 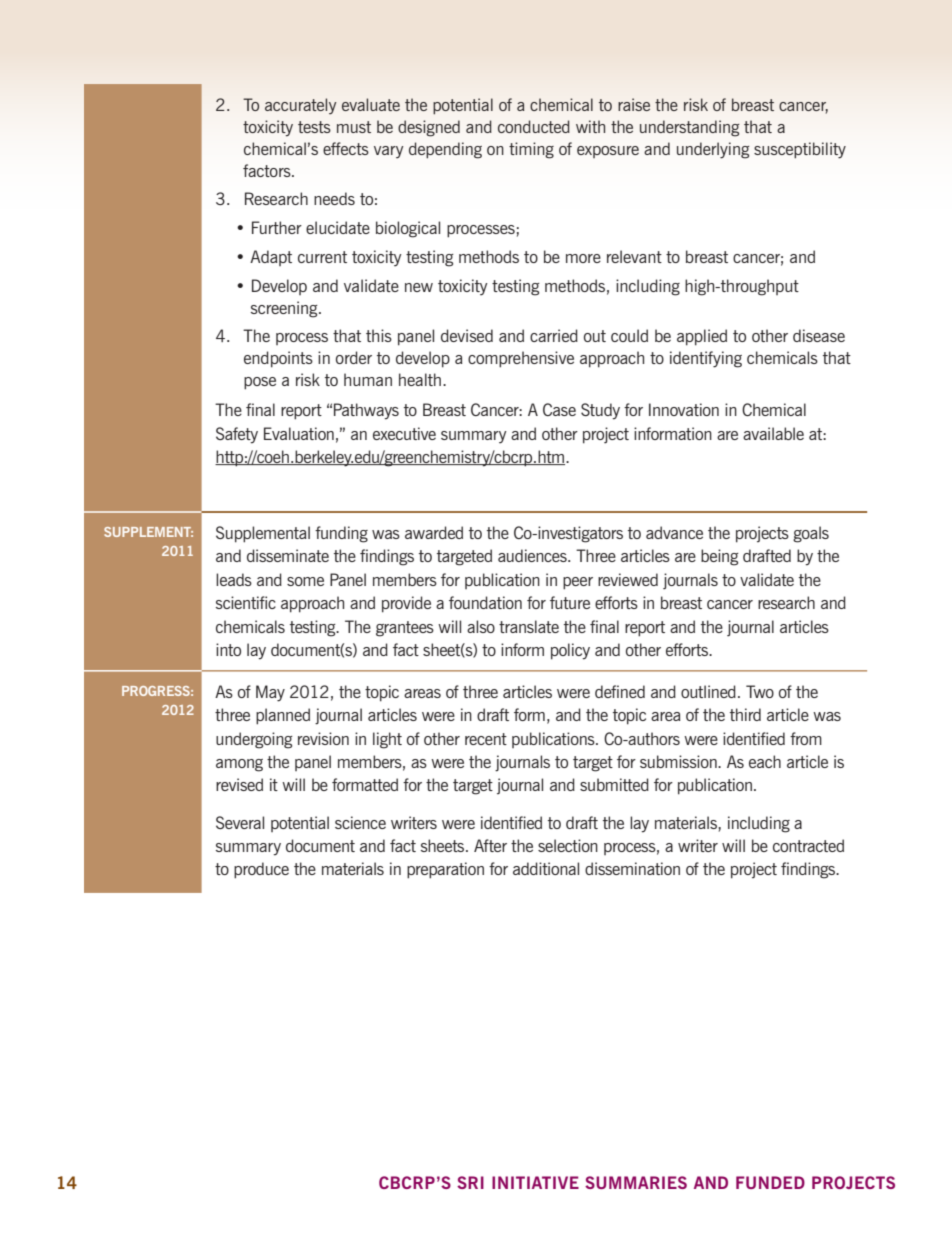 What do you see at coordinates (270, 693) in the image?
I see `May` at bounding box center [270, 693].
